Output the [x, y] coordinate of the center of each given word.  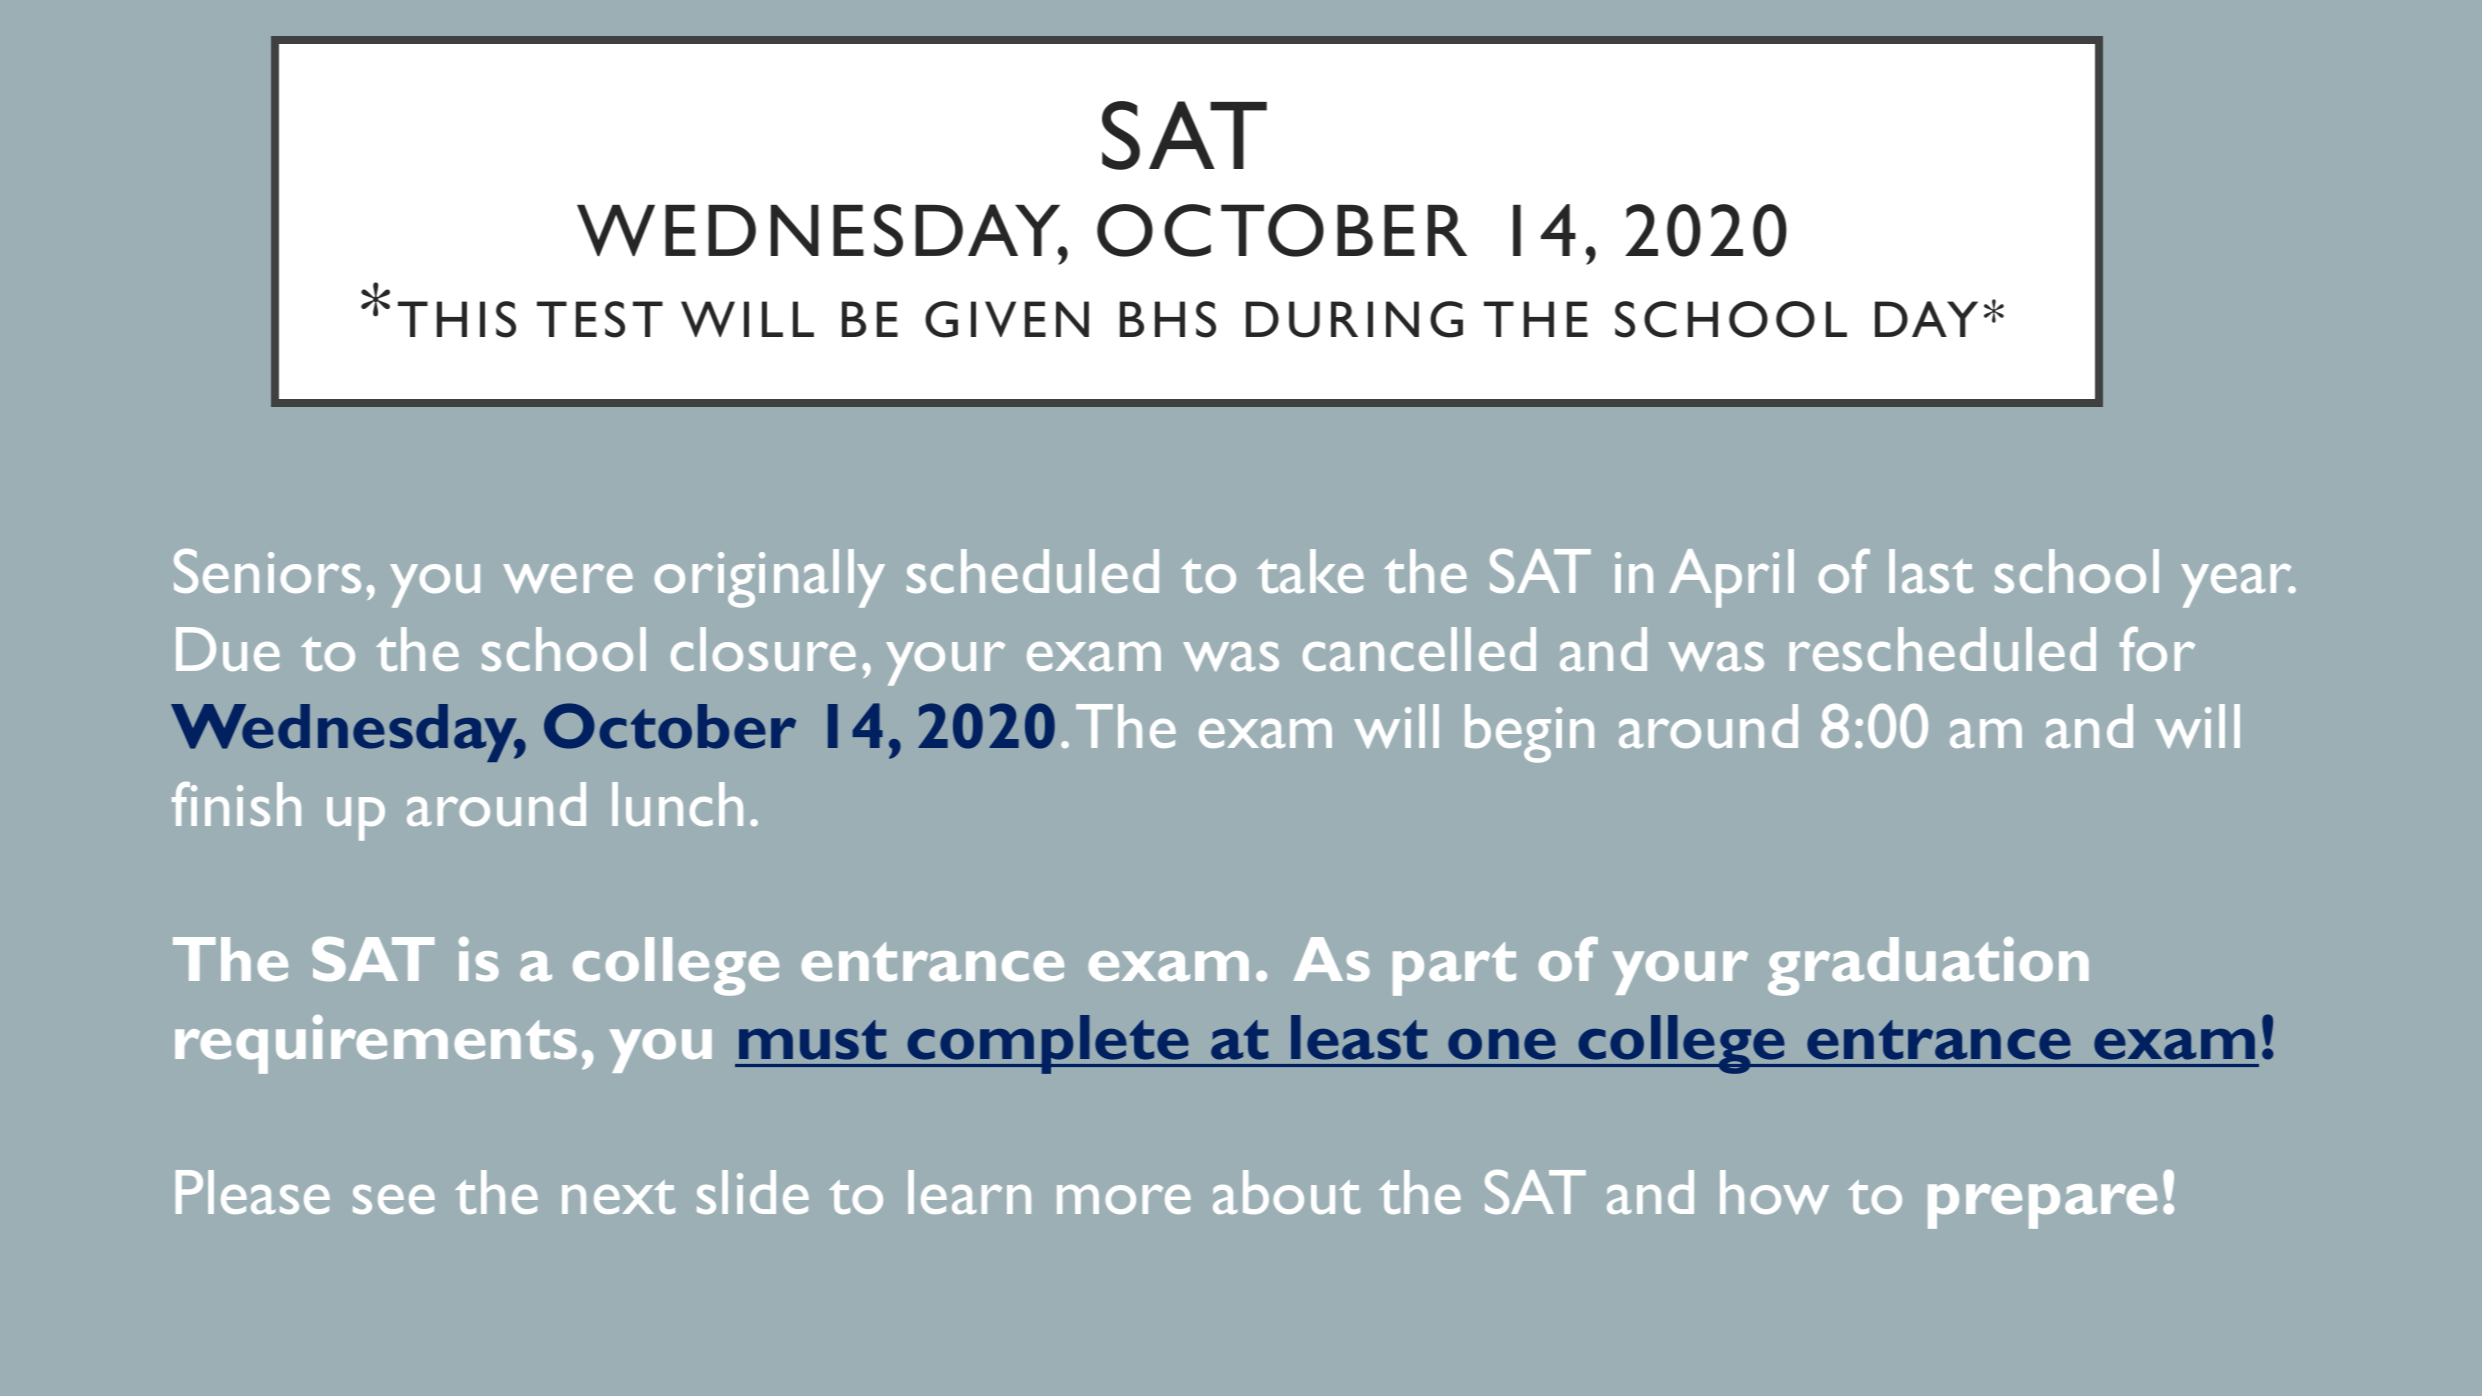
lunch [677, 804]
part [1454, 969]
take [1310, 571]
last [1931, 571]
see [394, 1199]
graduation [1928, 966]
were [568, 578]
